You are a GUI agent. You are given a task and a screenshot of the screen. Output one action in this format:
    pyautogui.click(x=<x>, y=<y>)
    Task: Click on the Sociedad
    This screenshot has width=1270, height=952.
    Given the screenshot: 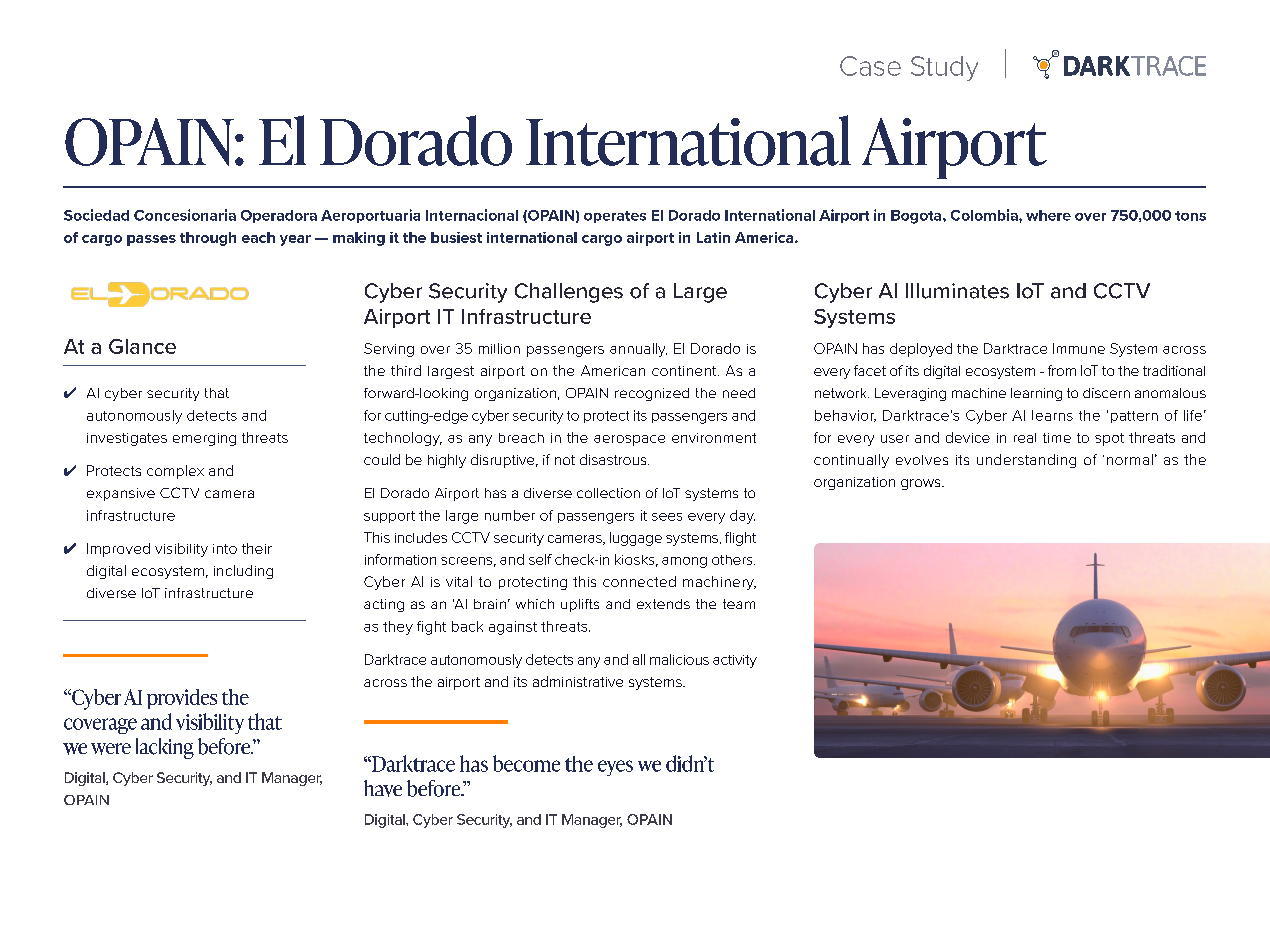 What is the action you would take?
    pyautogui.click(x=96, y=215)
